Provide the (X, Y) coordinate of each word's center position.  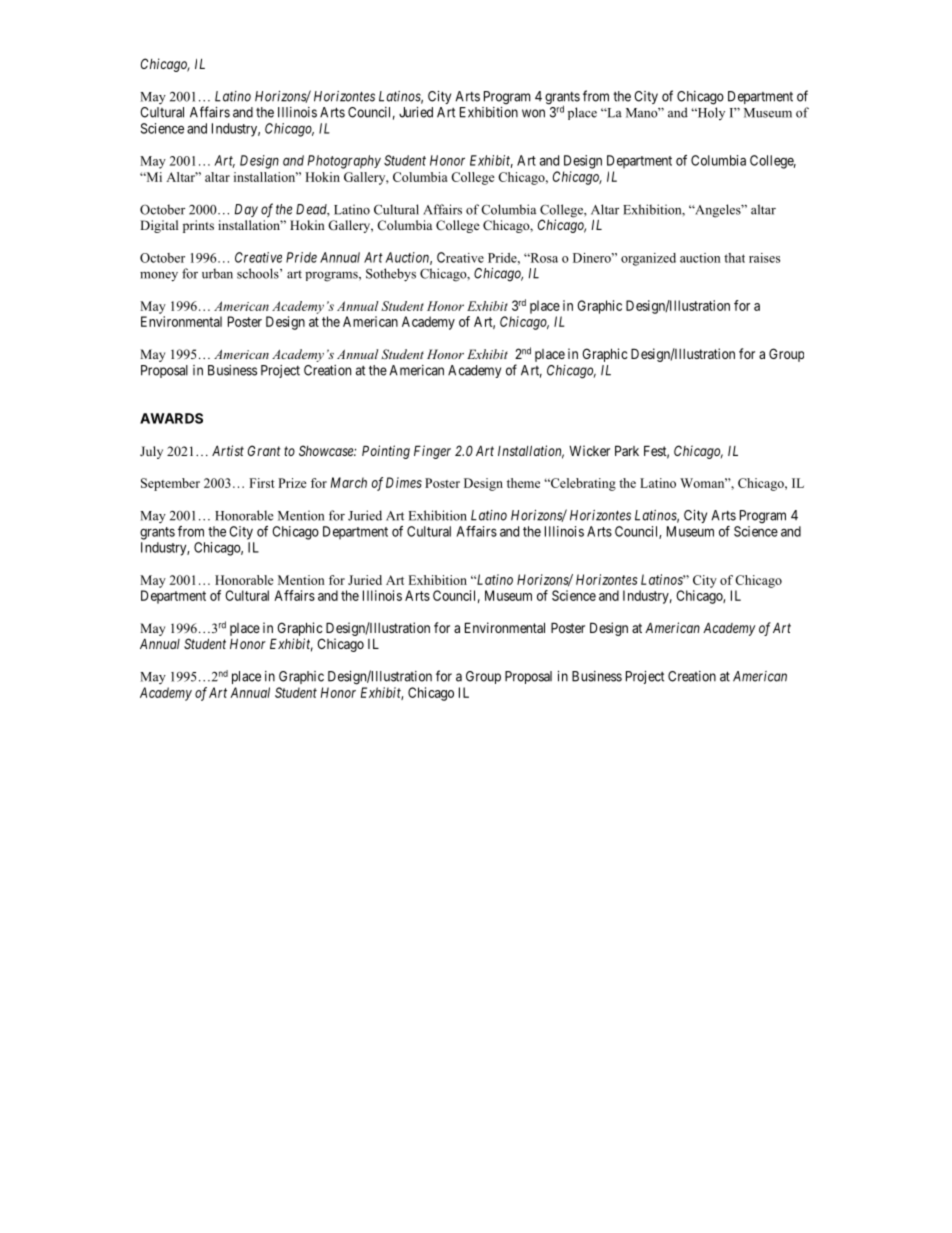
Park (627, 450)
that (734, 258)
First (262, 483)
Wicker (589, 450)
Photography (344, 162)
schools (259, 273)
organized (648, 259)
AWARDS (171, 418)
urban (217, 273)
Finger (432, 452)
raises (764, 258)
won (533, 113)
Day (246, 210)
